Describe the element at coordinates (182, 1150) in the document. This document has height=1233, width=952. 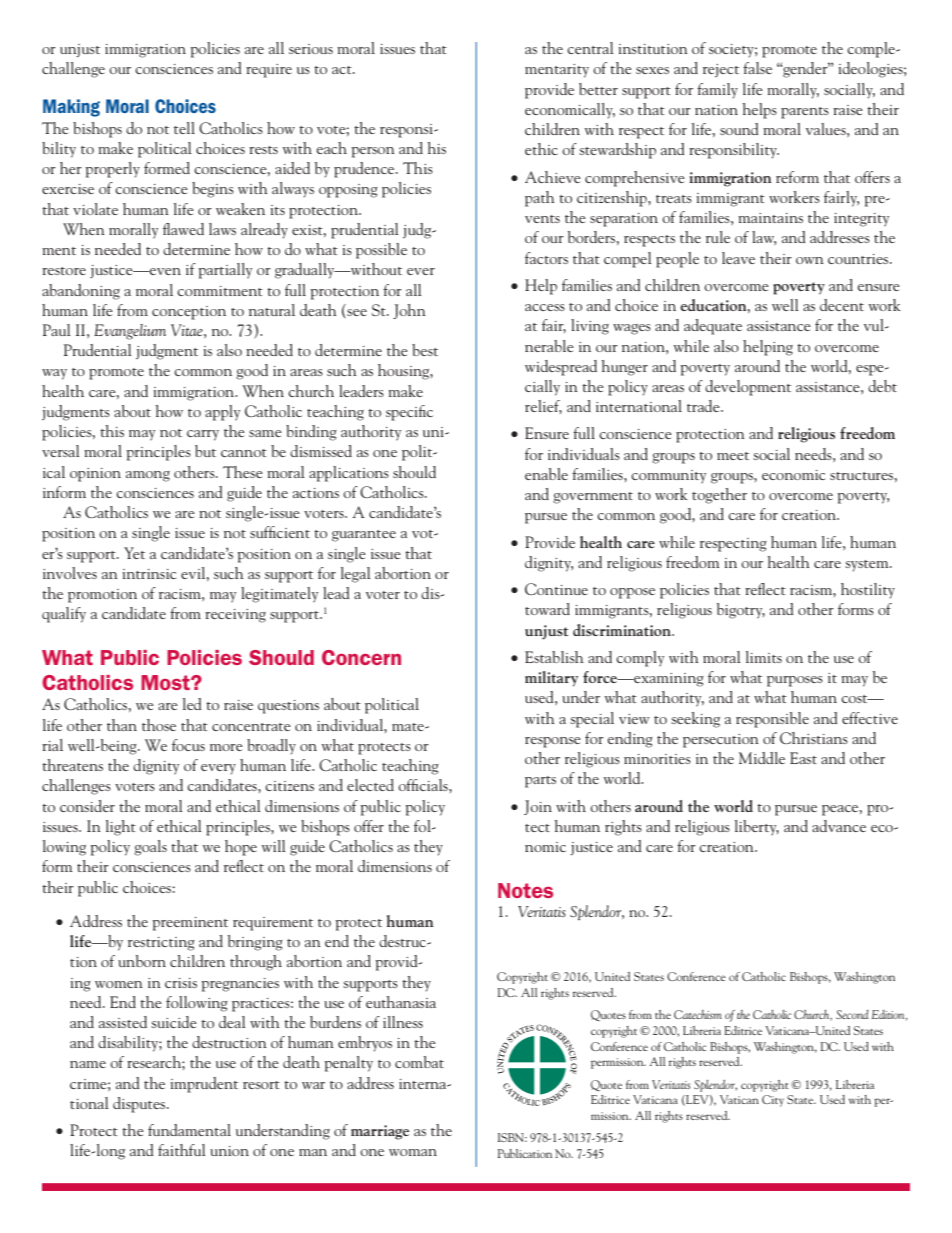
I see `faithful` at that location.
